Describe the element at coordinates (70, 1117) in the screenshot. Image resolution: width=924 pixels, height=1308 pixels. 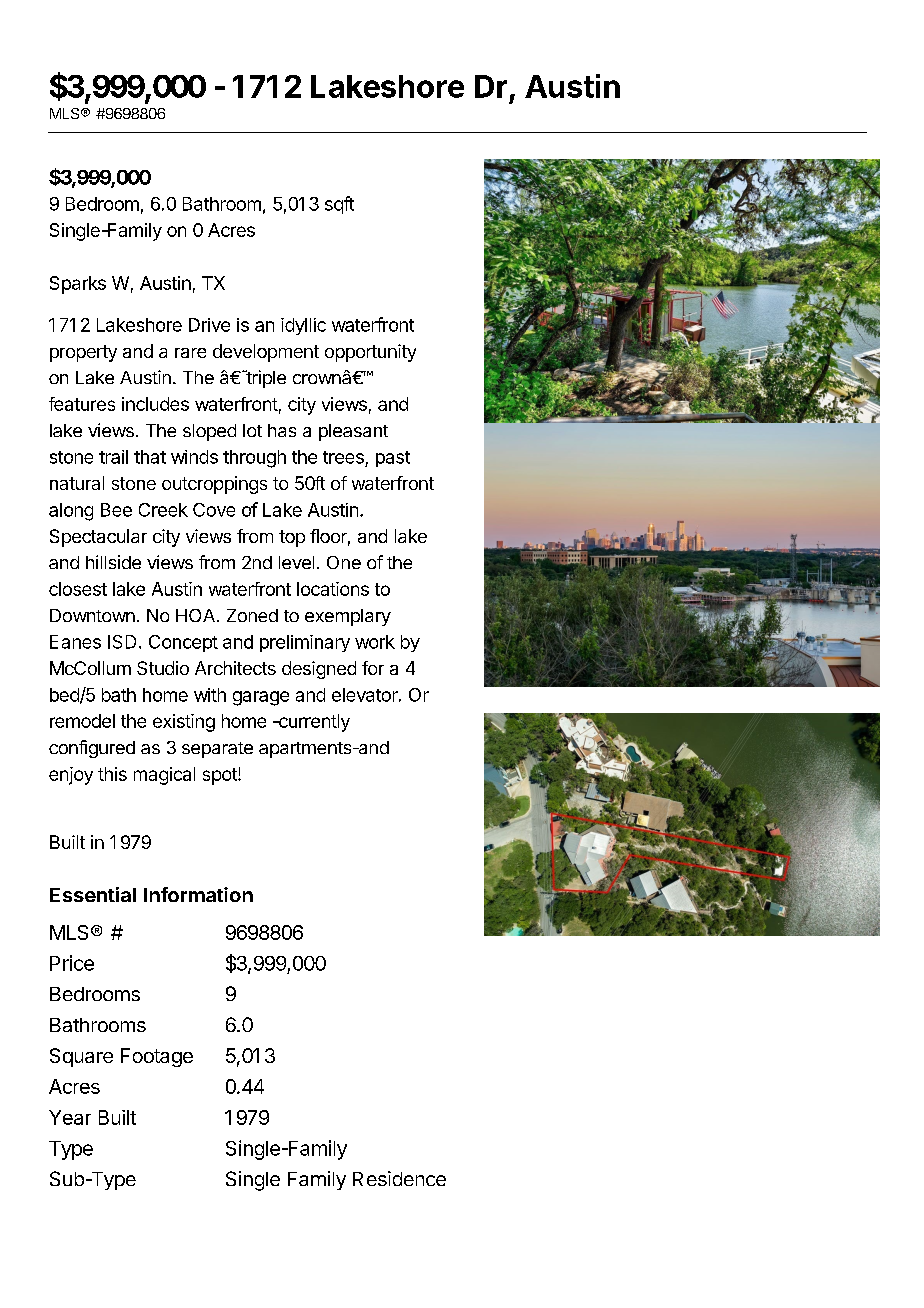
I see `Year` at that location.
